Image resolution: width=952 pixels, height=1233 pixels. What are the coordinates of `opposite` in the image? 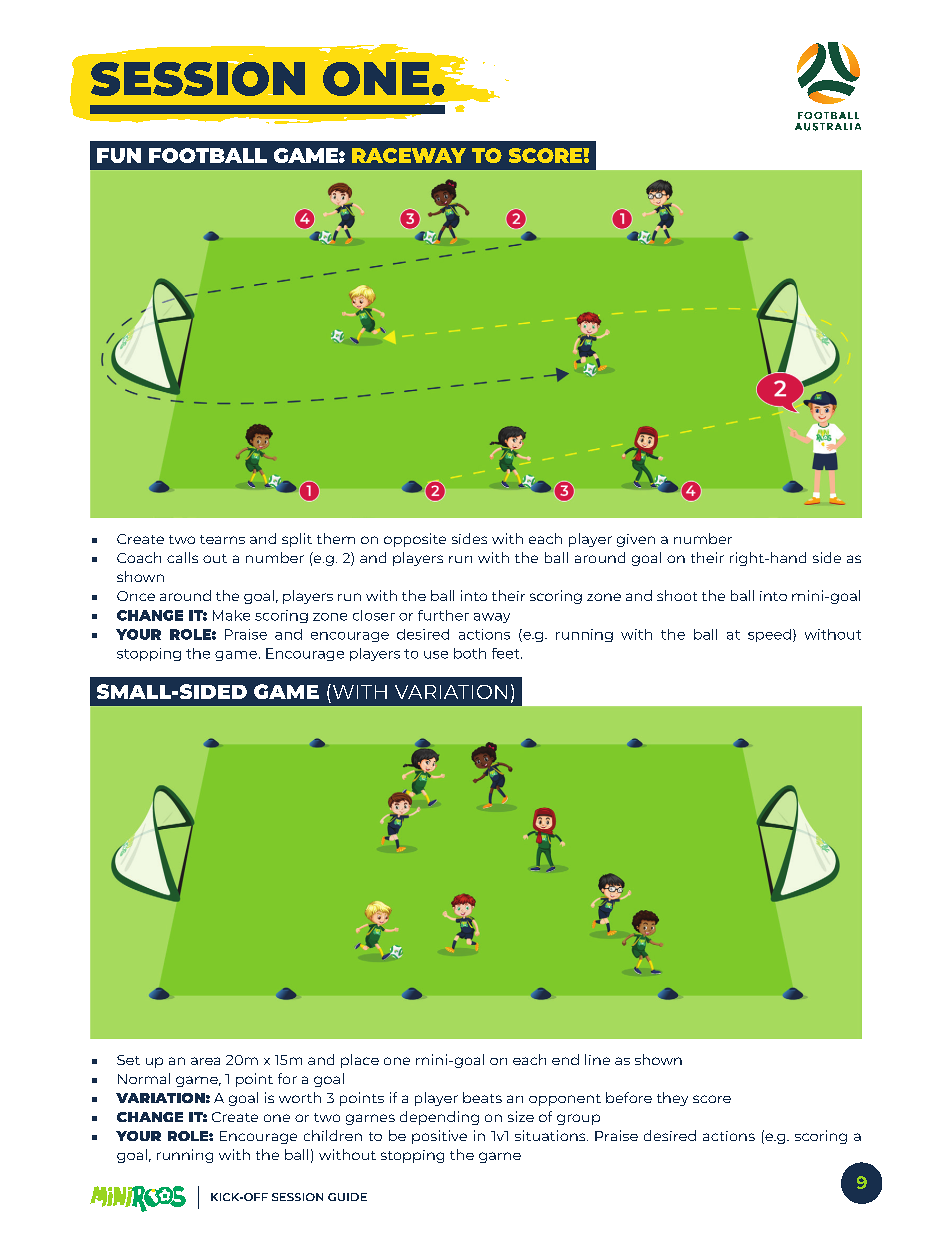 It's located at (415, 540).
